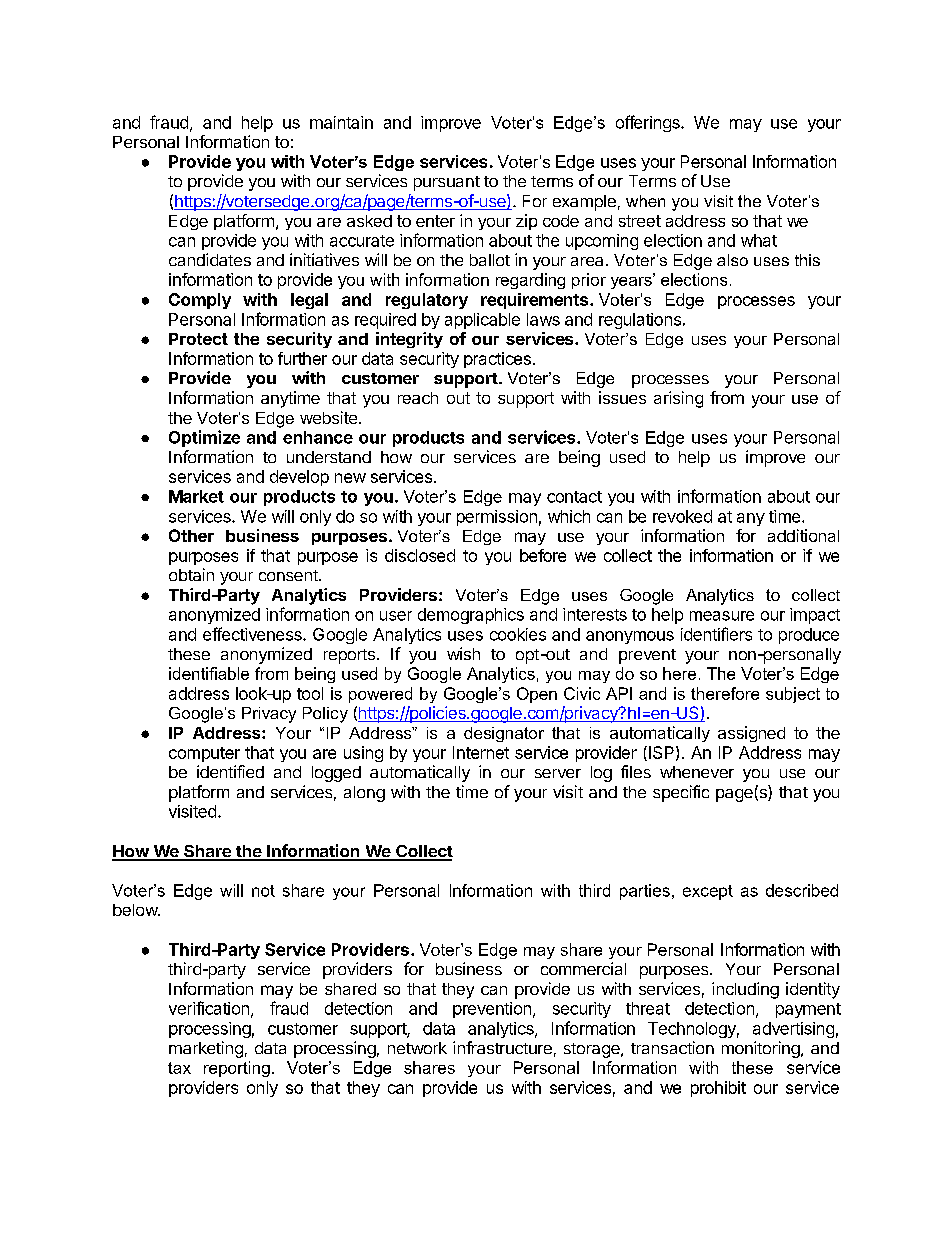  Describe the element at coordinates (751, 734) in the image. I see `assigned` at that location.
